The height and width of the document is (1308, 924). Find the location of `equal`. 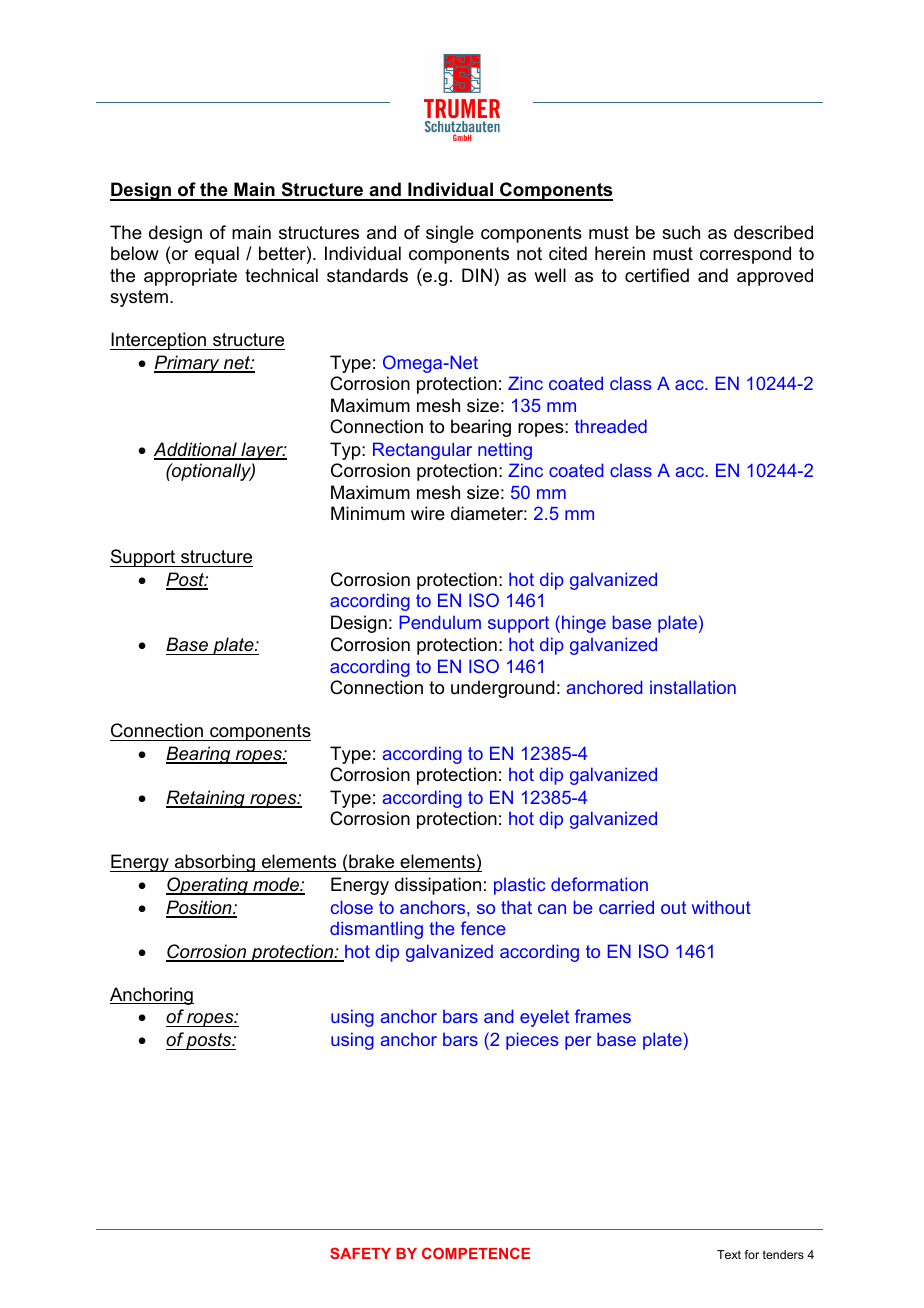

equal is located at coordinates (217, 255).
